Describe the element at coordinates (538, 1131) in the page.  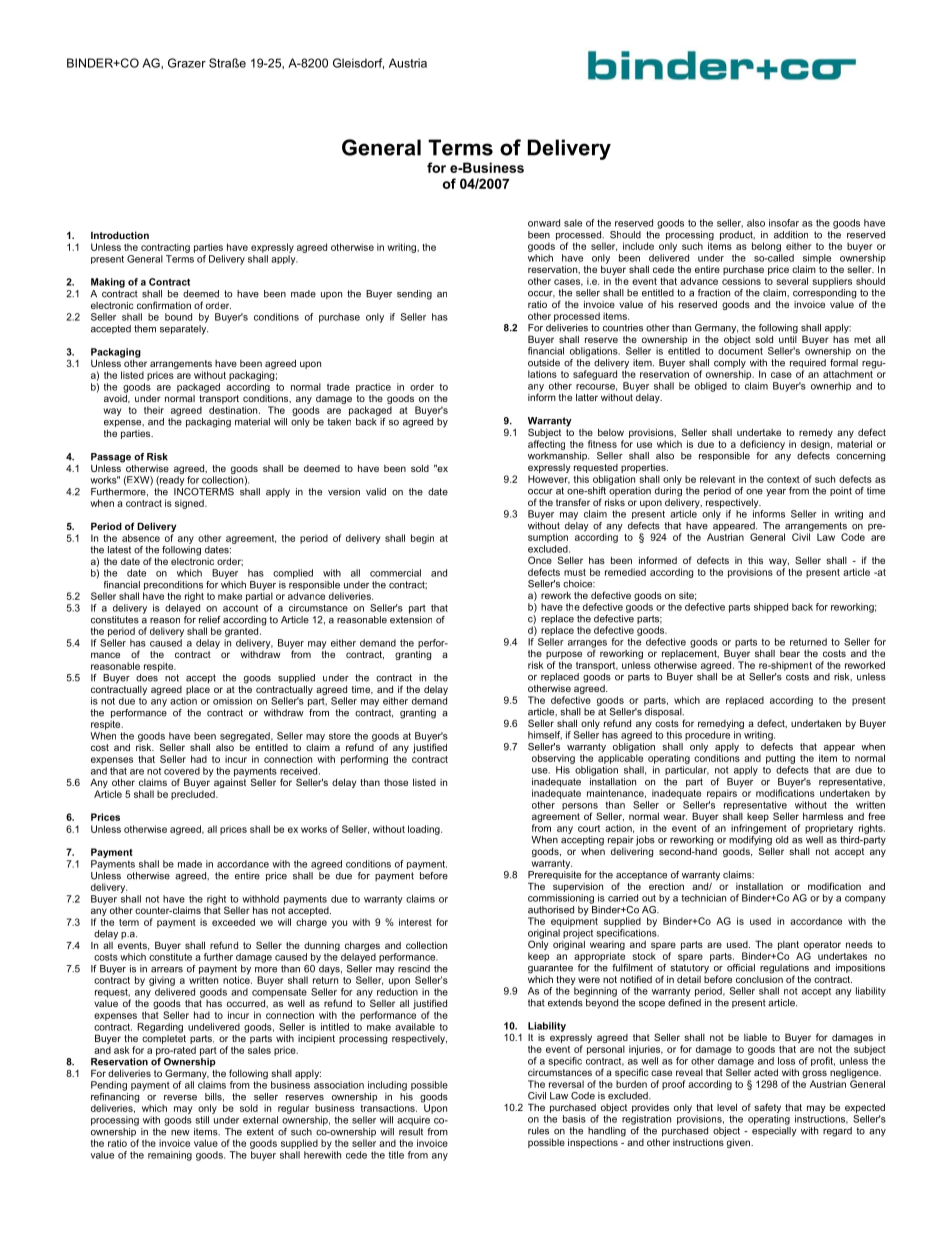
I see `rules` at that location.
